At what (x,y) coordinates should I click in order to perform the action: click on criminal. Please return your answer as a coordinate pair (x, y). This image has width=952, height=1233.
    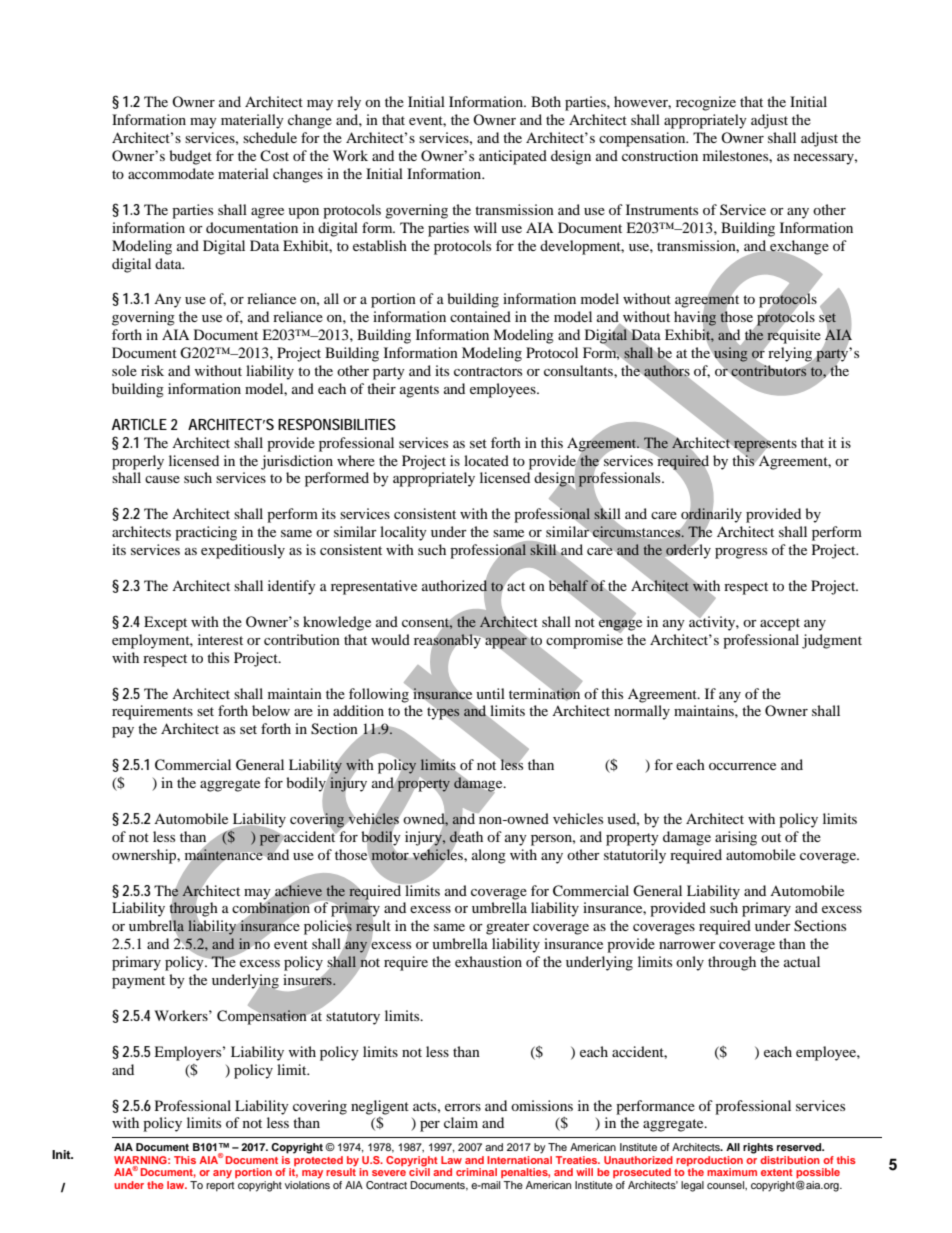
    Looking at the image, I should click on (476, 1172).
